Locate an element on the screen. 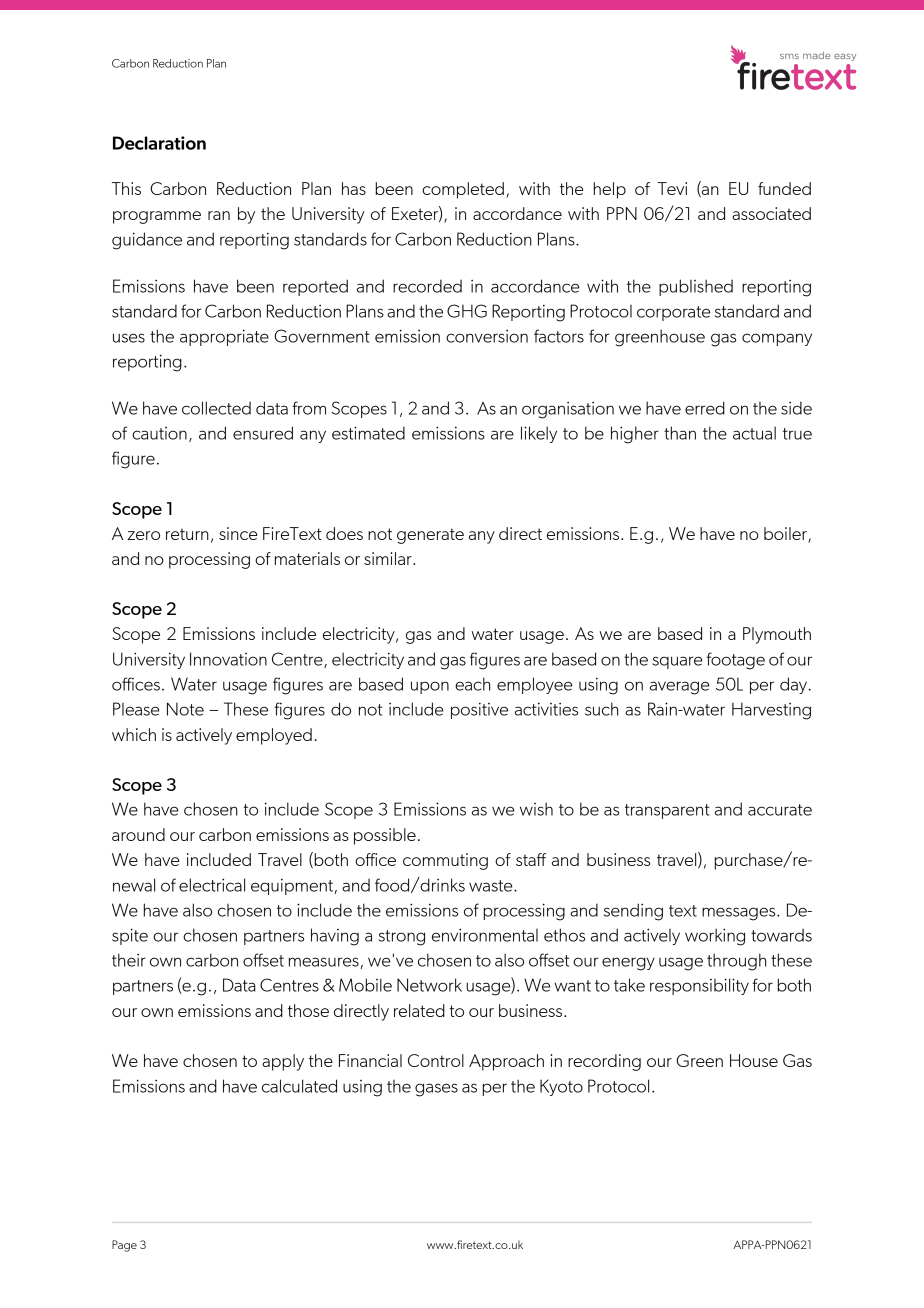  funded is located at coordinates (784, 188).
